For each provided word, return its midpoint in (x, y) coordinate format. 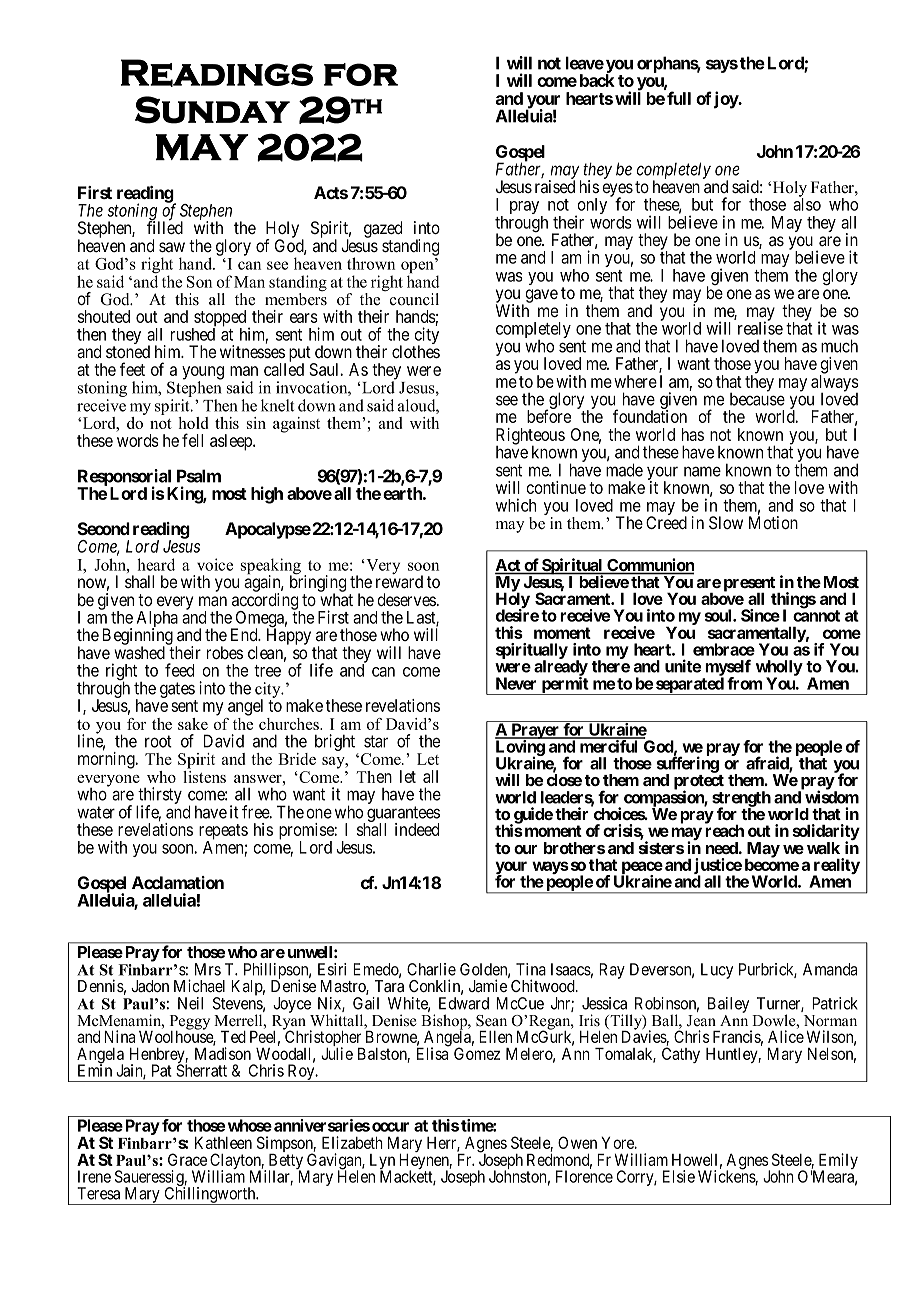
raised (555, 187)
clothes (416, 351)
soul (719, 615)
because (757, 398)
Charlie (431, 969)
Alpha (157, 620)
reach (724, 830)
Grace (187, 1159)
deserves (406, 599)
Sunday (212, 110)
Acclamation (178, 882)
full (679, 98)
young (203, 374)
